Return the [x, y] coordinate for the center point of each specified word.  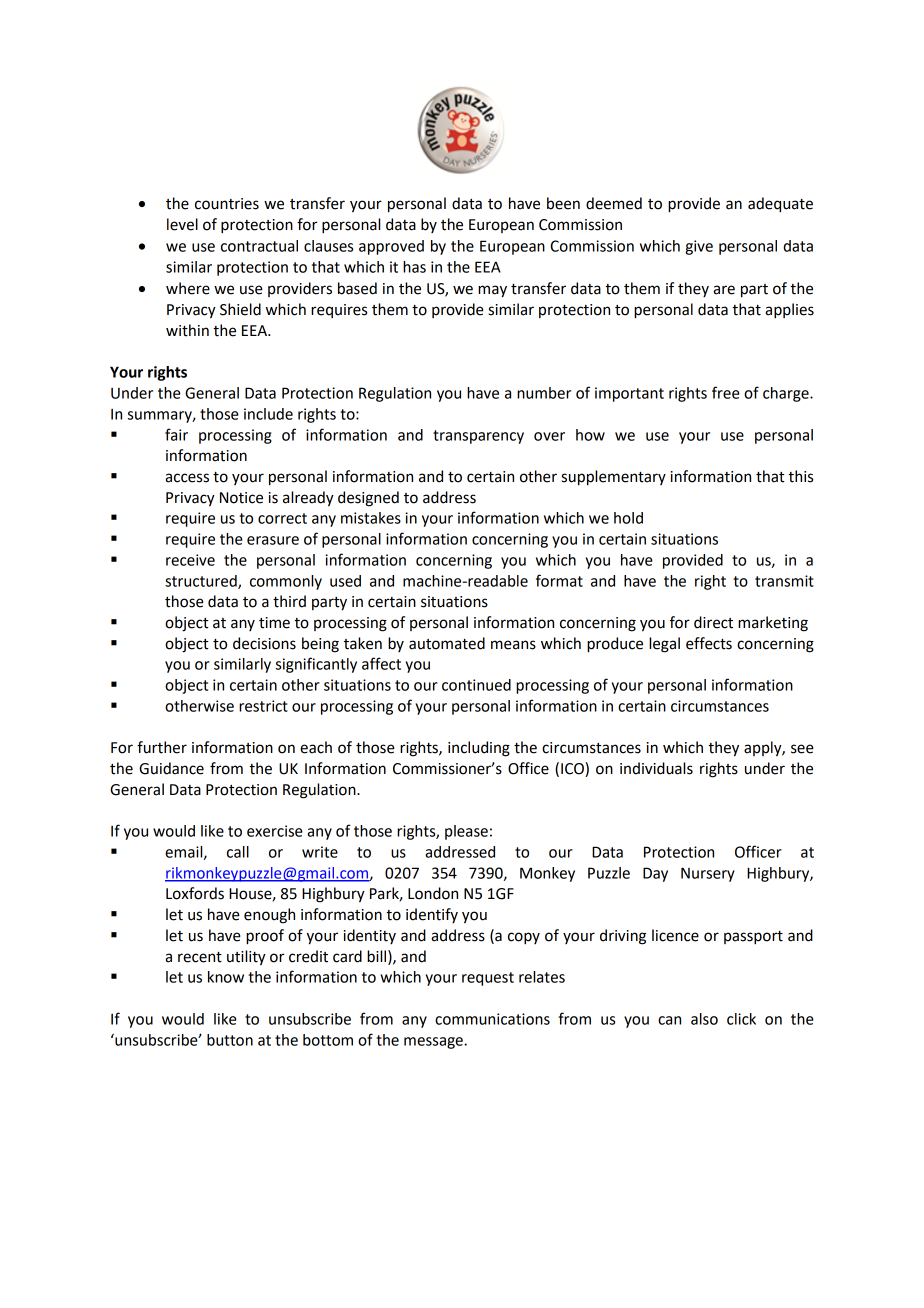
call [238, 852]
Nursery [708, 874]
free [726, 392]
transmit [784, 581]
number [544, 393]
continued [476, 685]
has [414, 267]
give [699, 247]
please [466, 832]
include [268, 414]
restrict [263, 706]
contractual [259, 246]
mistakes [371, 518]
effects [709, 643]
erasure [273, 540]
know [226, 977]
